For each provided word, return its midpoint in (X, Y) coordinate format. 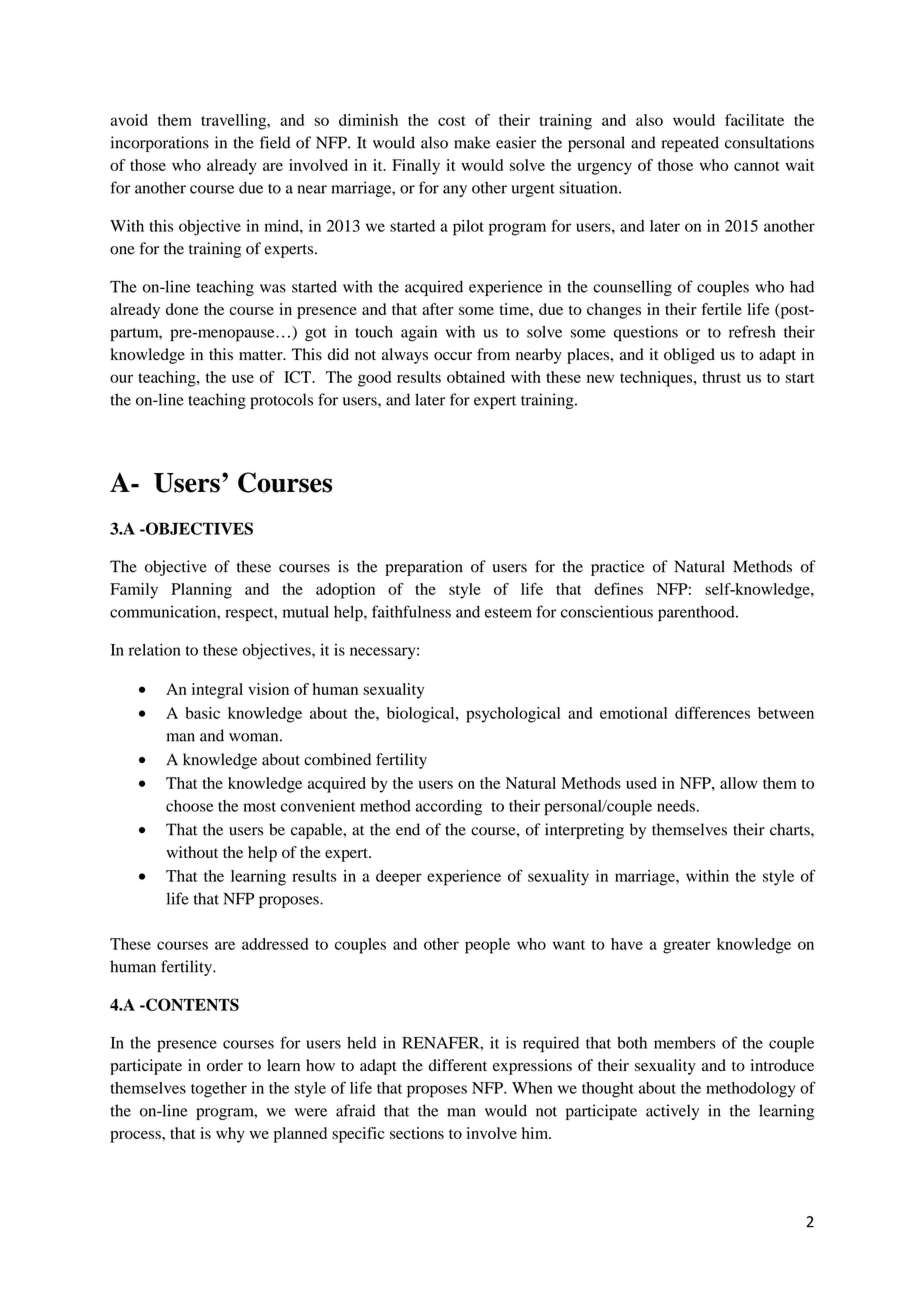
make (472, 142)
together (219, 1090)
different (458, 1065)
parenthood (697, 614)
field (275, 142)
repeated (690, 144)
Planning (201, 591)
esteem (508, 613)
